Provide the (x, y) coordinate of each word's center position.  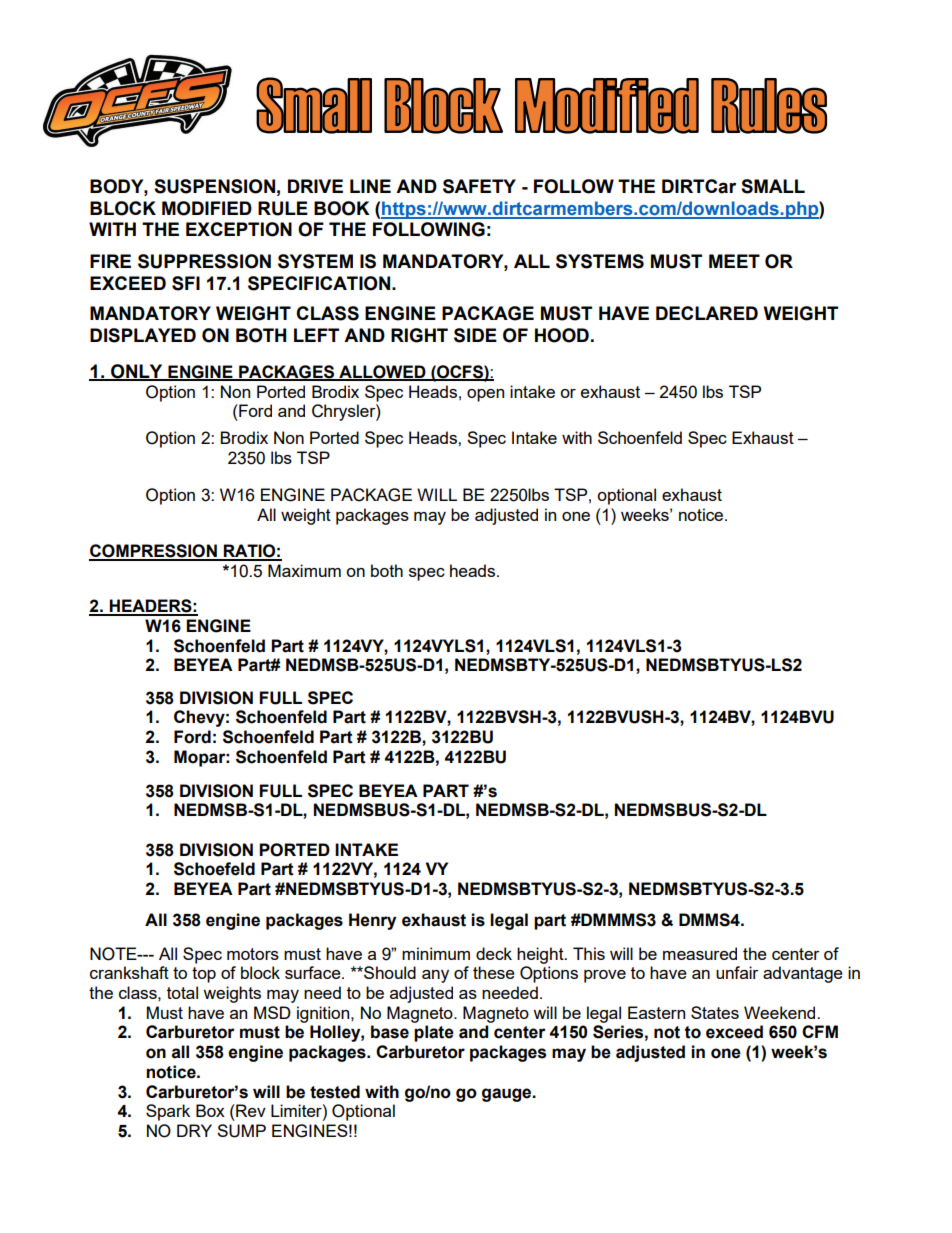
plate (434, 1033)
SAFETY (479, 186)
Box (210, 1110)
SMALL (773, 186)
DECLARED (707, 313)
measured (700, 953)
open (485, 395)
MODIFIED (207, 208)
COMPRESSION (154, 552)
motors (253, 954)
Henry (372, 921)
